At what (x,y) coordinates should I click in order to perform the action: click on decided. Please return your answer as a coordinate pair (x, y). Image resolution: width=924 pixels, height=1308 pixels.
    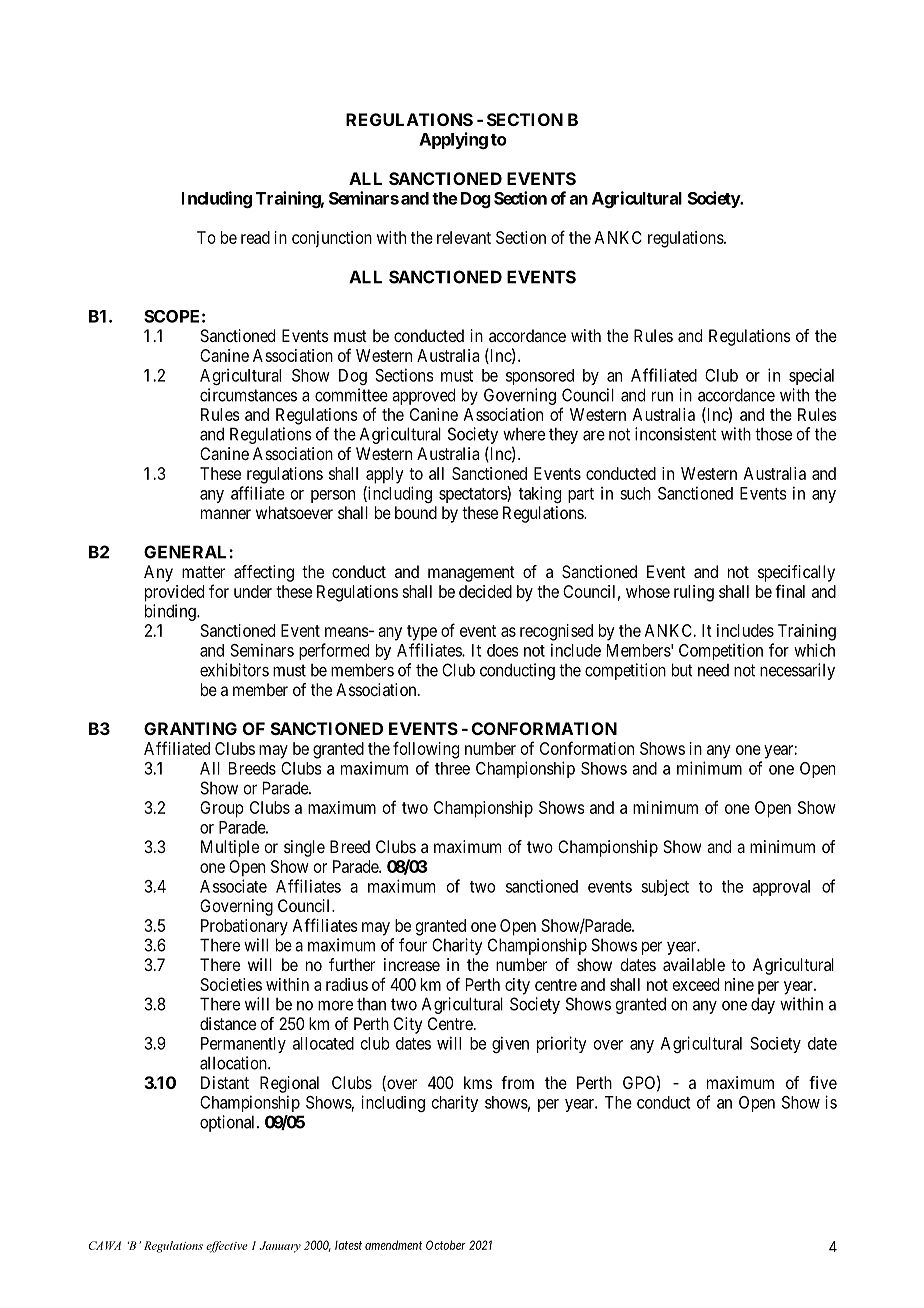
    Looking at the image, I should click on (485, 591).
